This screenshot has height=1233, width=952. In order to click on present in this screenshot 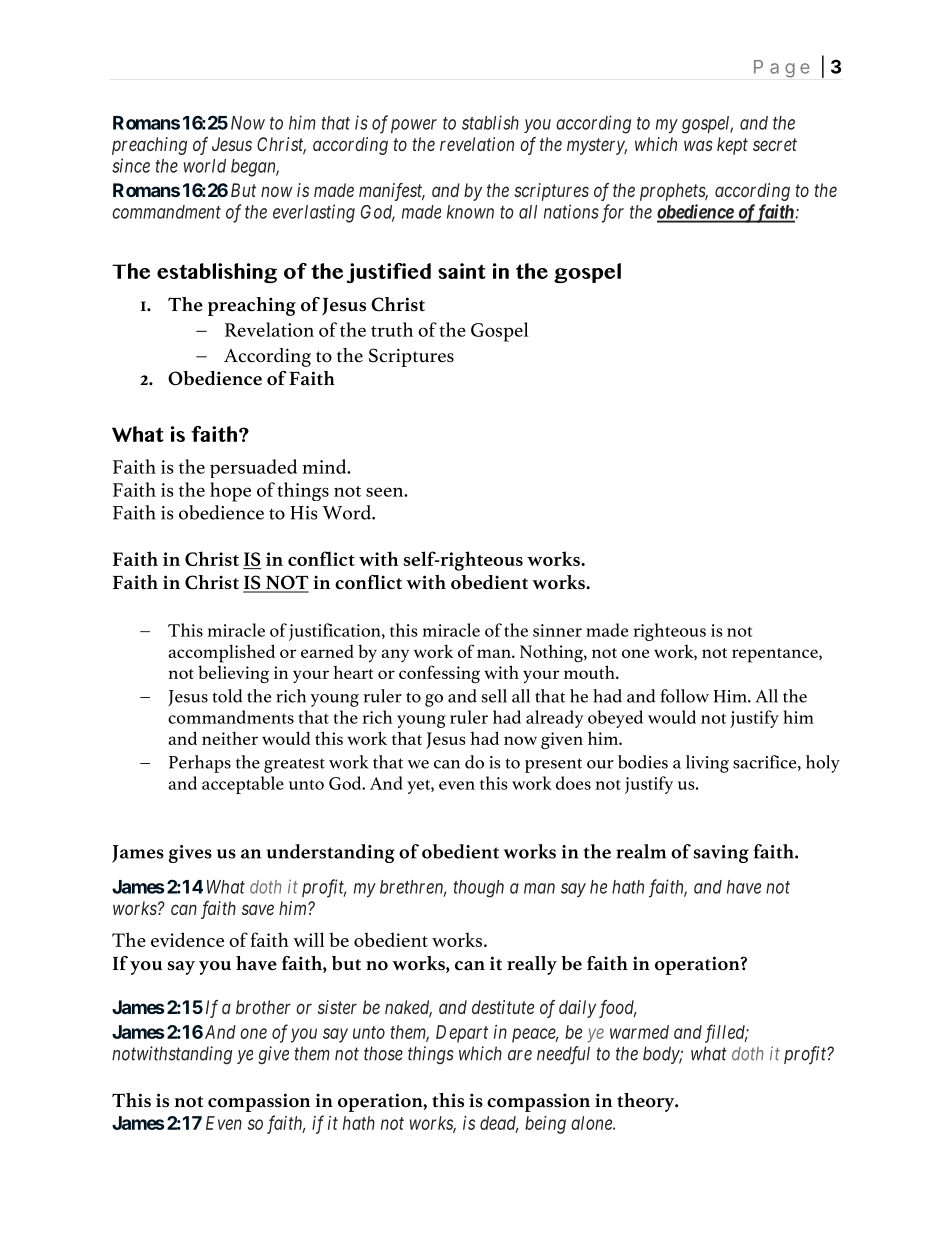, I will do `click(553, 765)`.
